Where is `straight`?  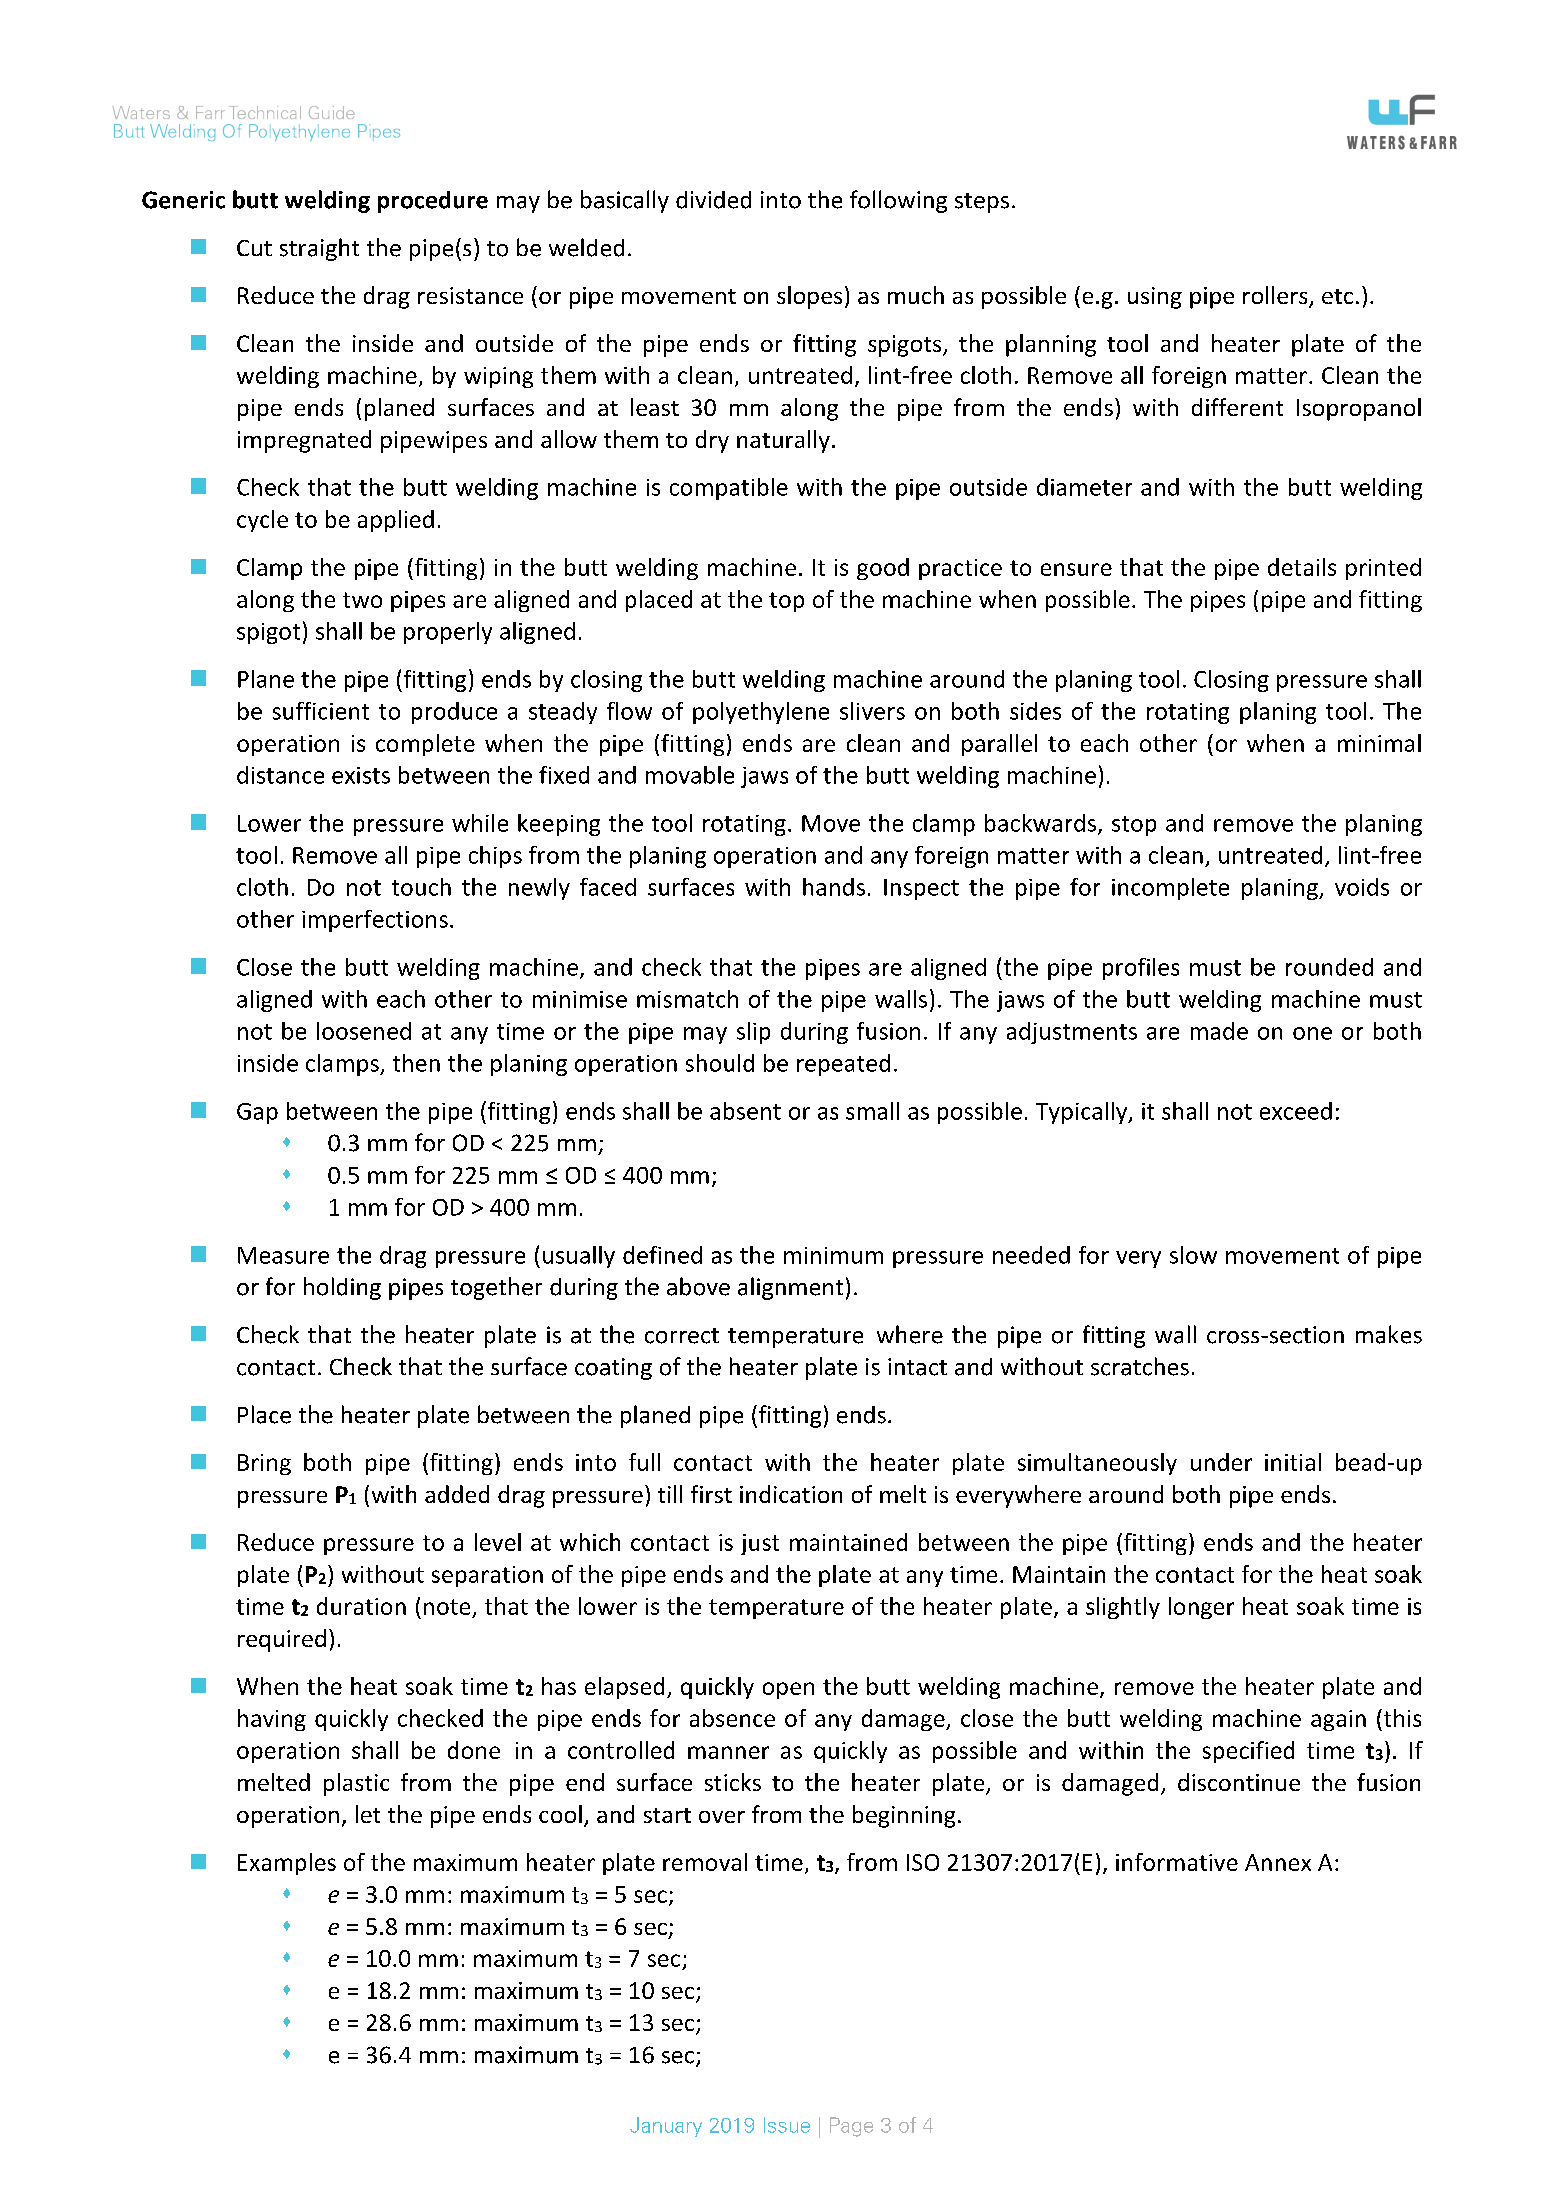
straight is located at coordinates (319, 249).
